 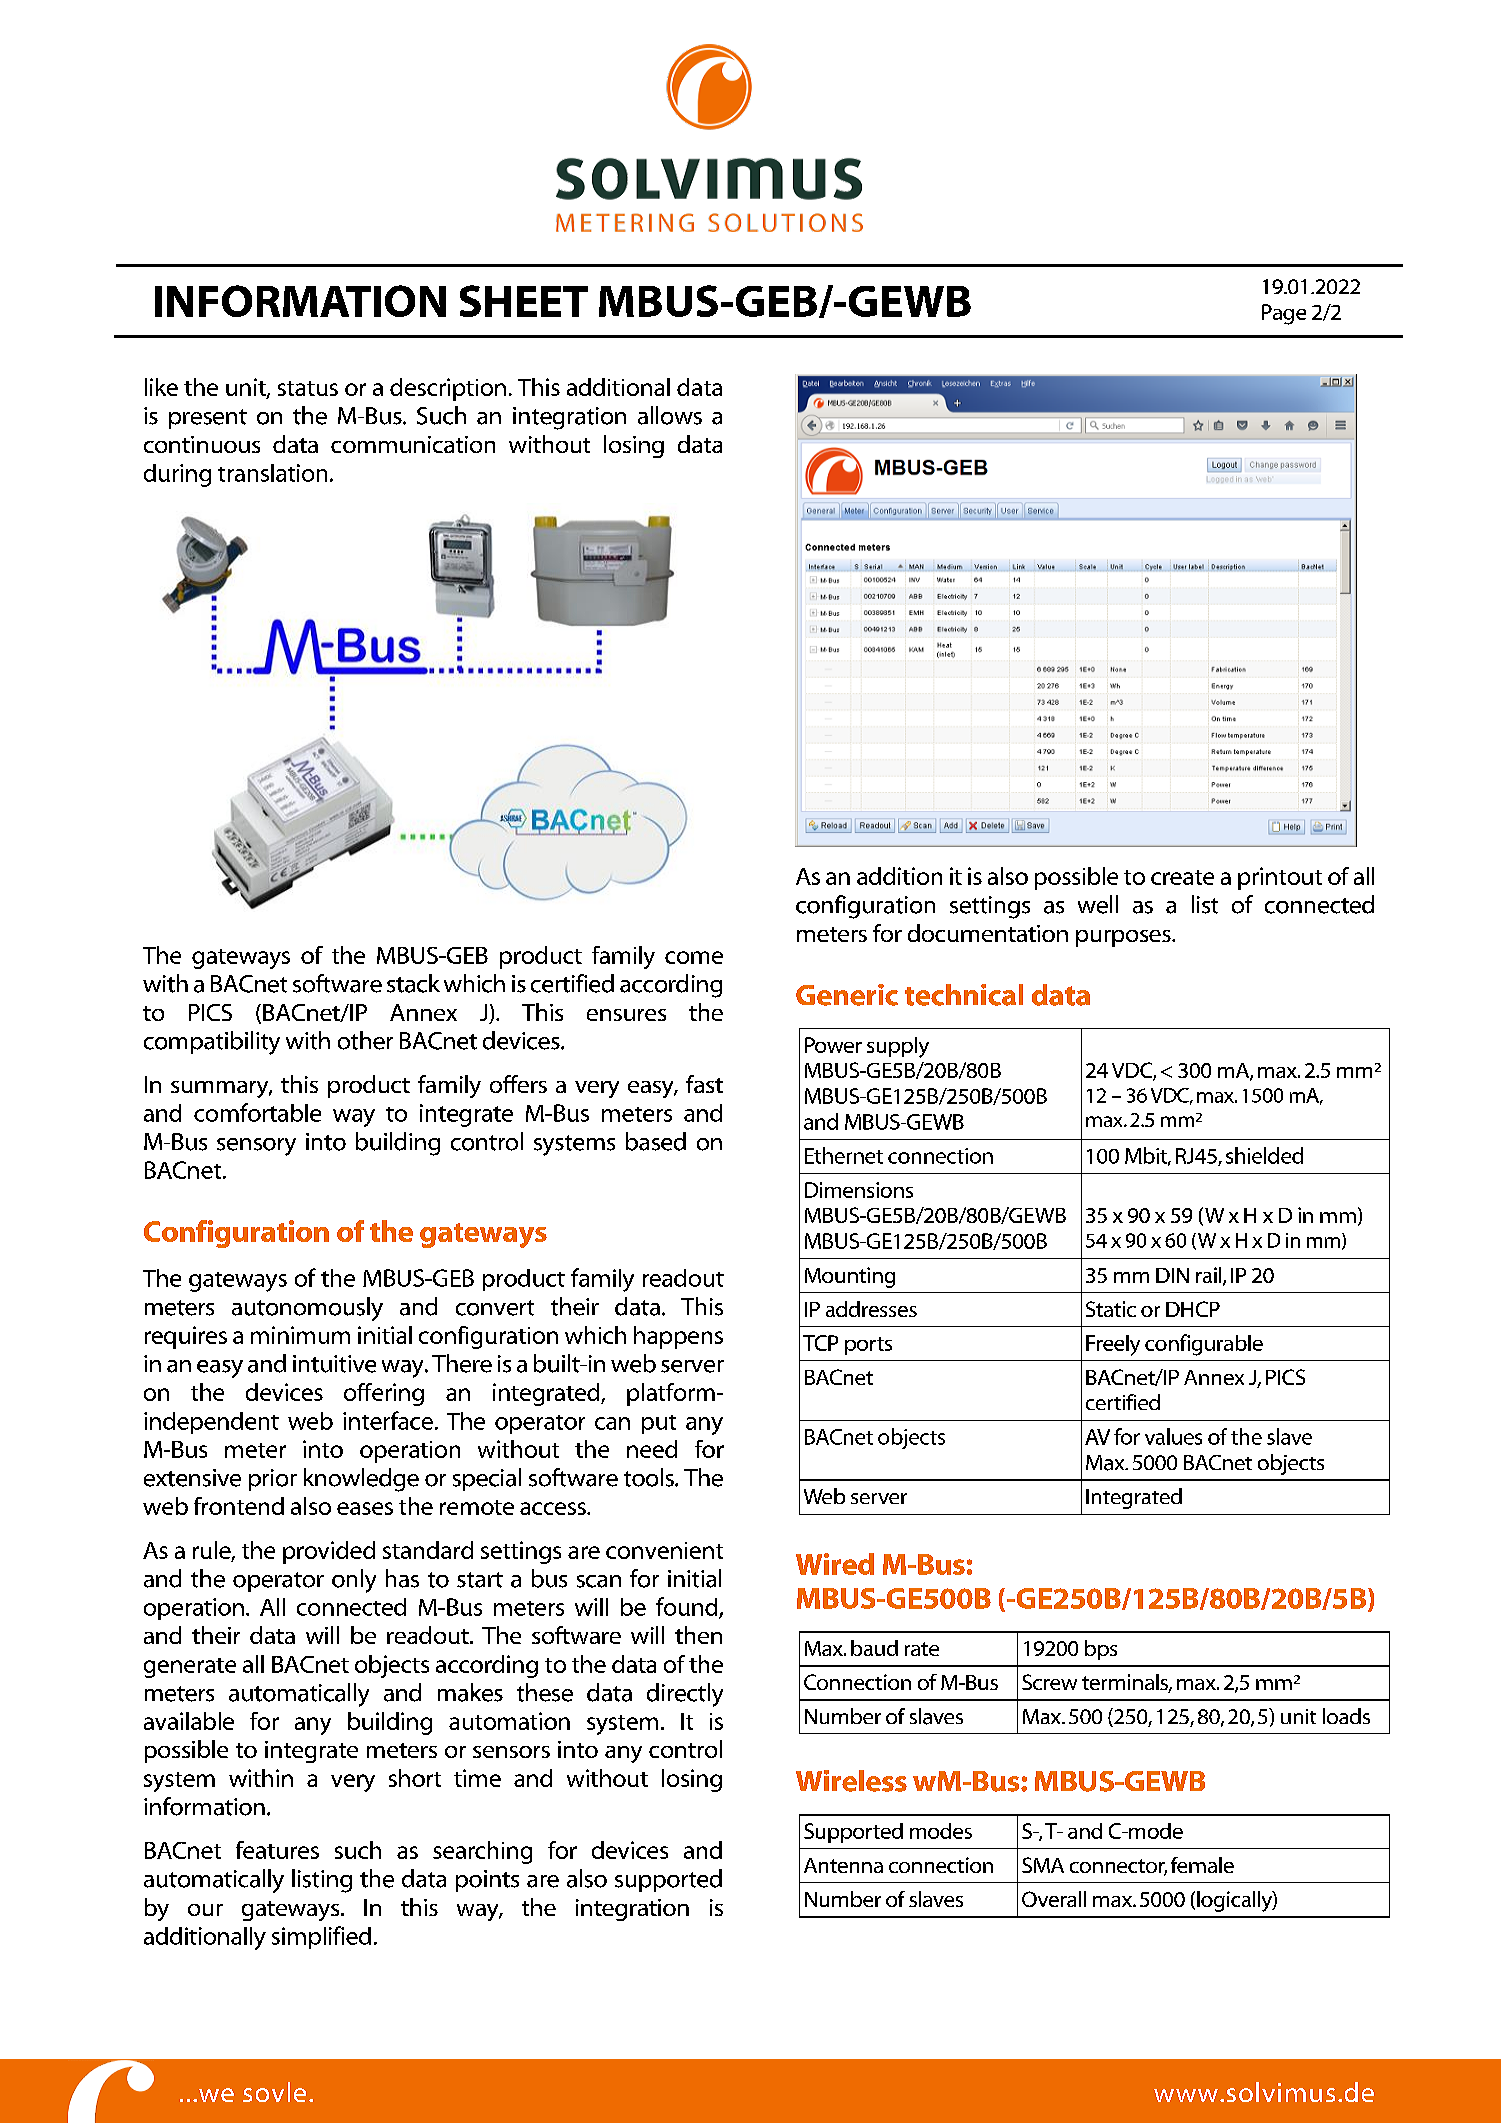 I want to click on shielded, so click(x=1264, y=1155).
